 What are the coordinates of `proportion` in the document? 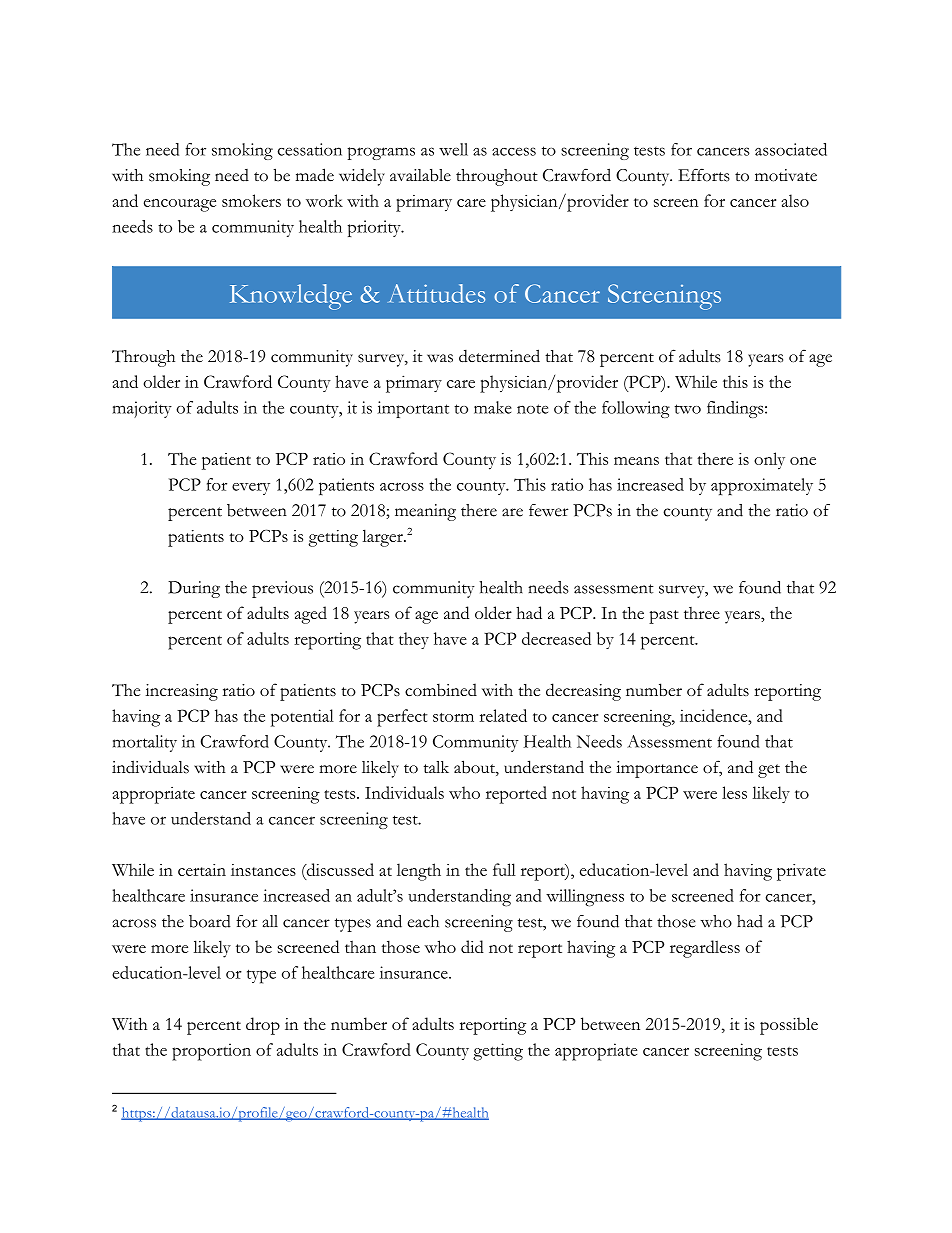 It's located at (211, 1052).
